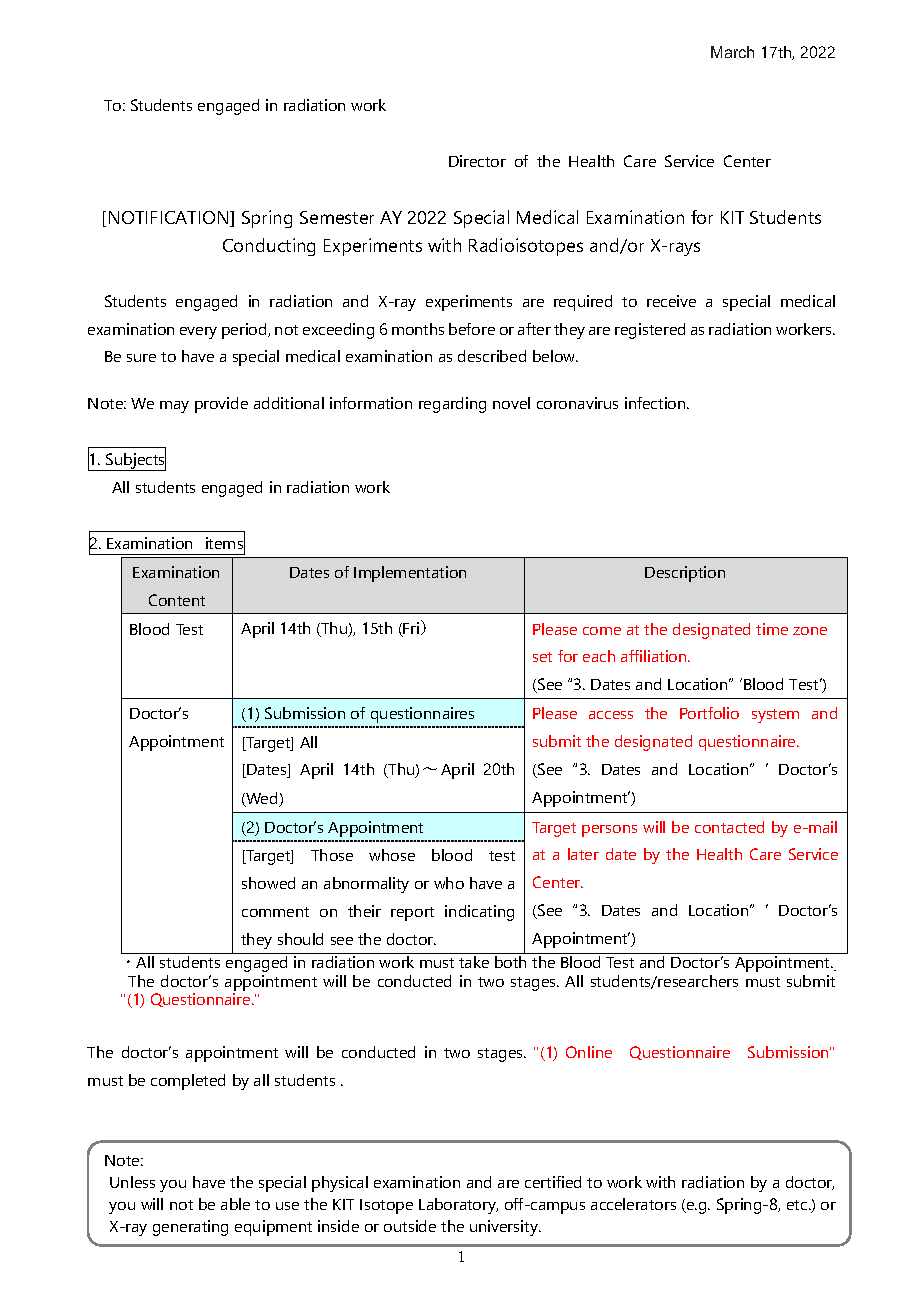 The width and height of the document is (924, 1308). What do you see at coordinates (732, 52) in the document?
I see `March` at bounding box center [732, 52].
